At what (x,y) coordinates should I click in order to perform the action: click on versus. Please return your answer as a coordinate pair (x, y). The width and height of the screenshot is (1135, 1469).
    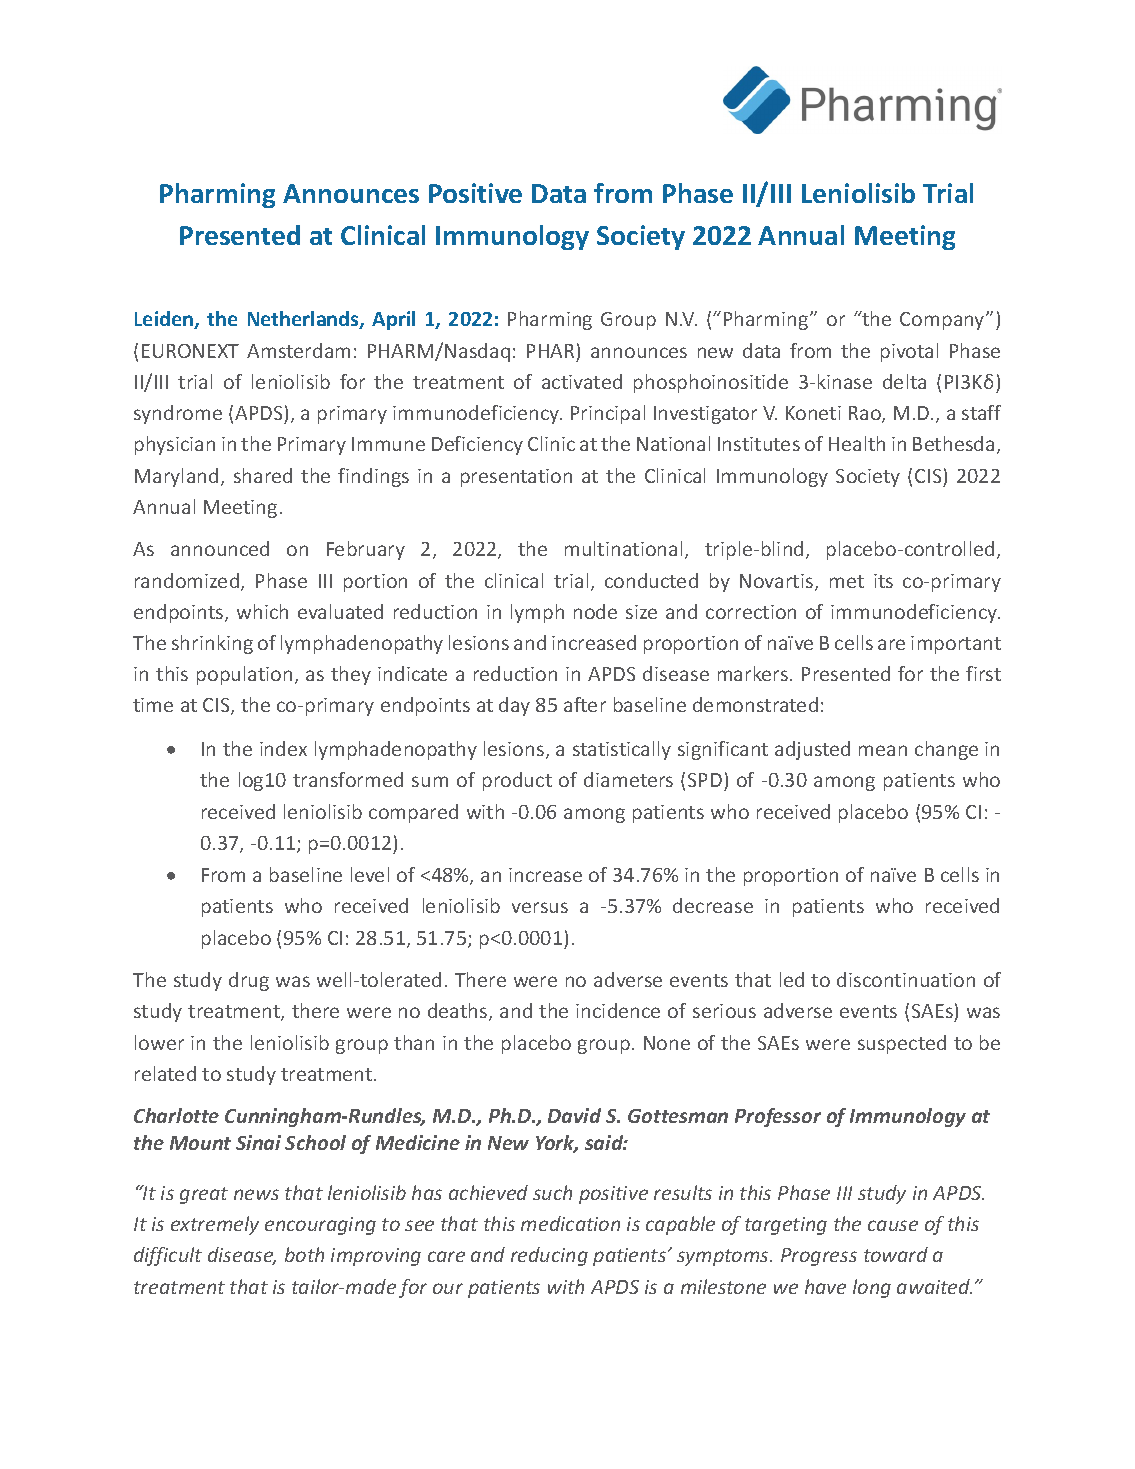
    Looking at the image, I should click on (540, 907).
